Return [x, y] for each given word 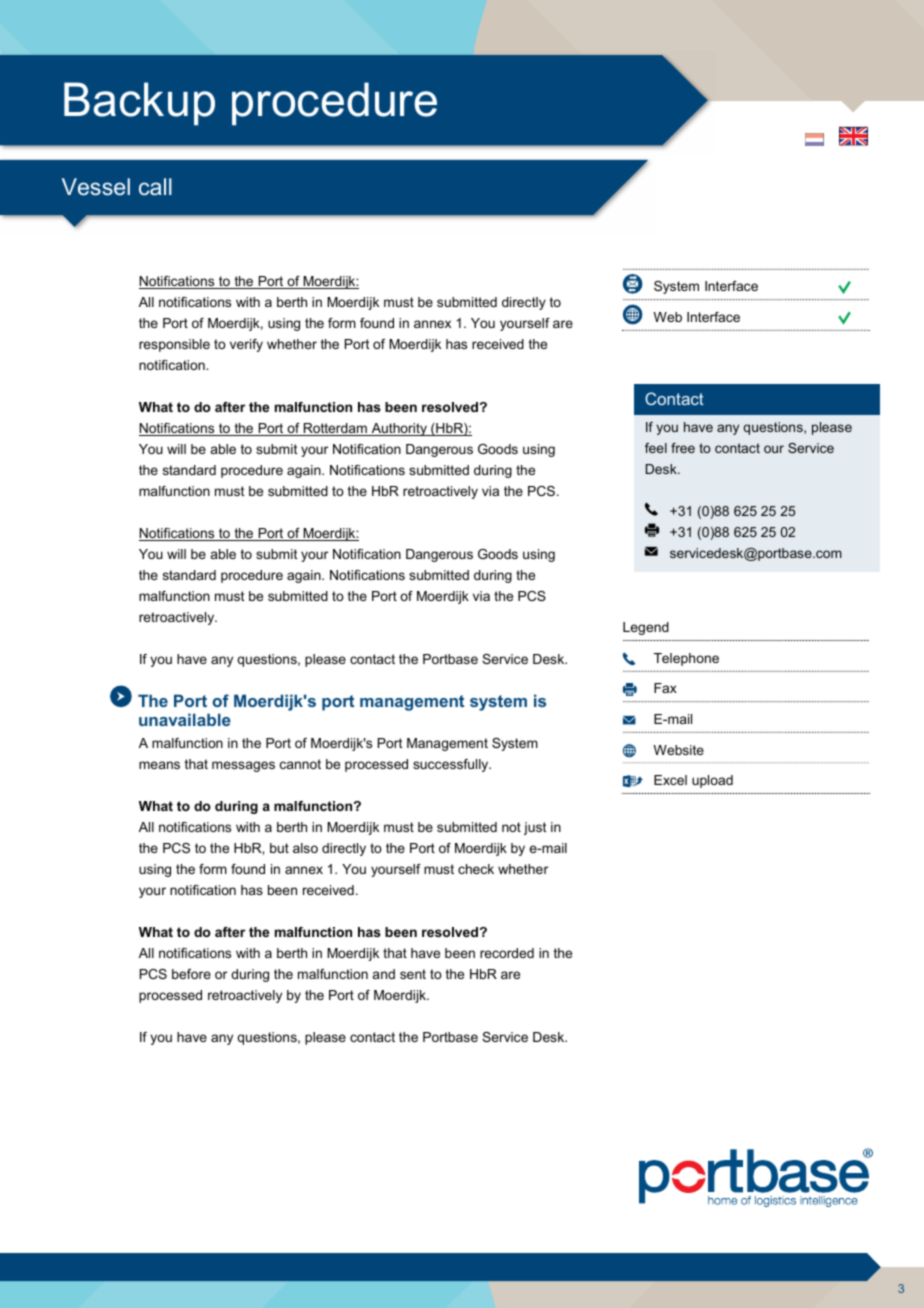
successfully [452, 765]
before [191, 974]
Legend [646, 628]
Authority [399, 429]
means [159, 765]
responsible [174, 345]
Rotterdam [335, 429]
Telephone [686, 659]
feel [656, 448]
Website [678, 750]
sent [413, 974]
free [683, 448]
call [155, 186]
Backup [139, 104]
